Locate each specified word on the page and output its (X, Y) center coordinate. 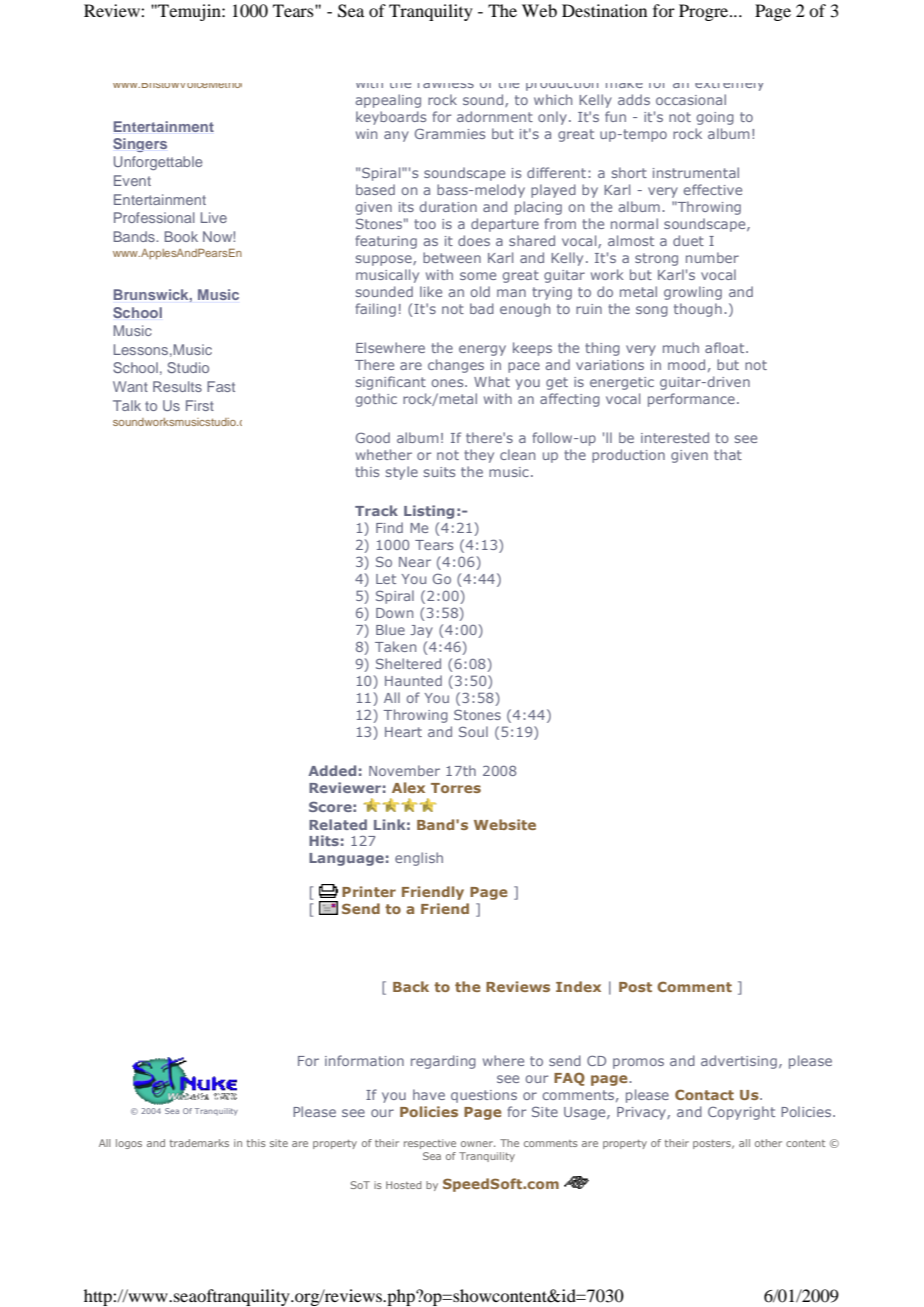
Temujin (189, 12)
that (728, 454)
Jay (421, 631)
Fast (221, 386)
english (419, 859)
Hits (324, 840)
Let (386, 579)
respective (430, 1144)
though (698, 310)
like (431, 291)
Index (578, 986)
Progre (705, 12)
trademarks (199, 1143)
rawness (446, 85)
